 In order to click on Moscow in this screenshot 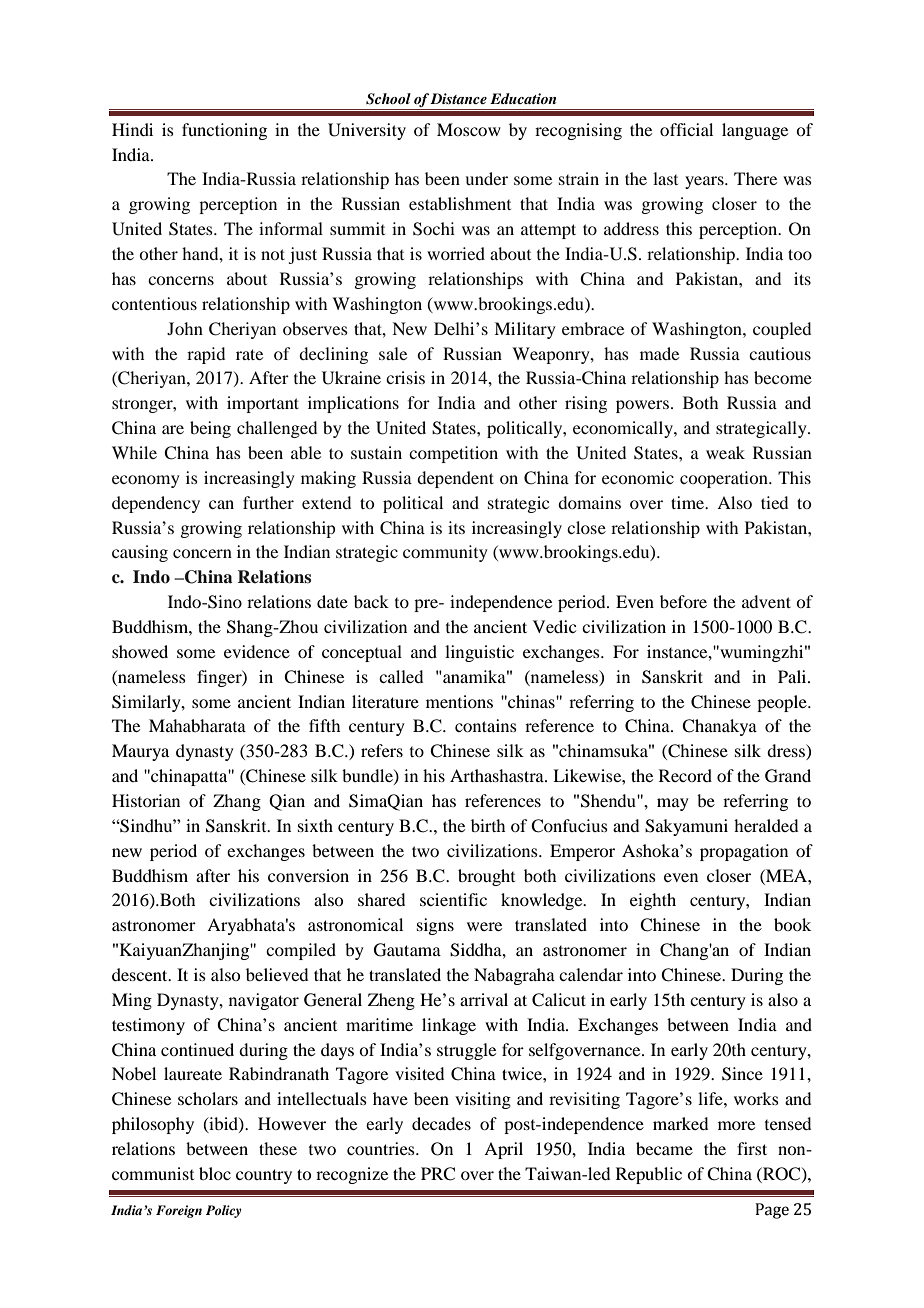, I will do `click(469, 129)`.
